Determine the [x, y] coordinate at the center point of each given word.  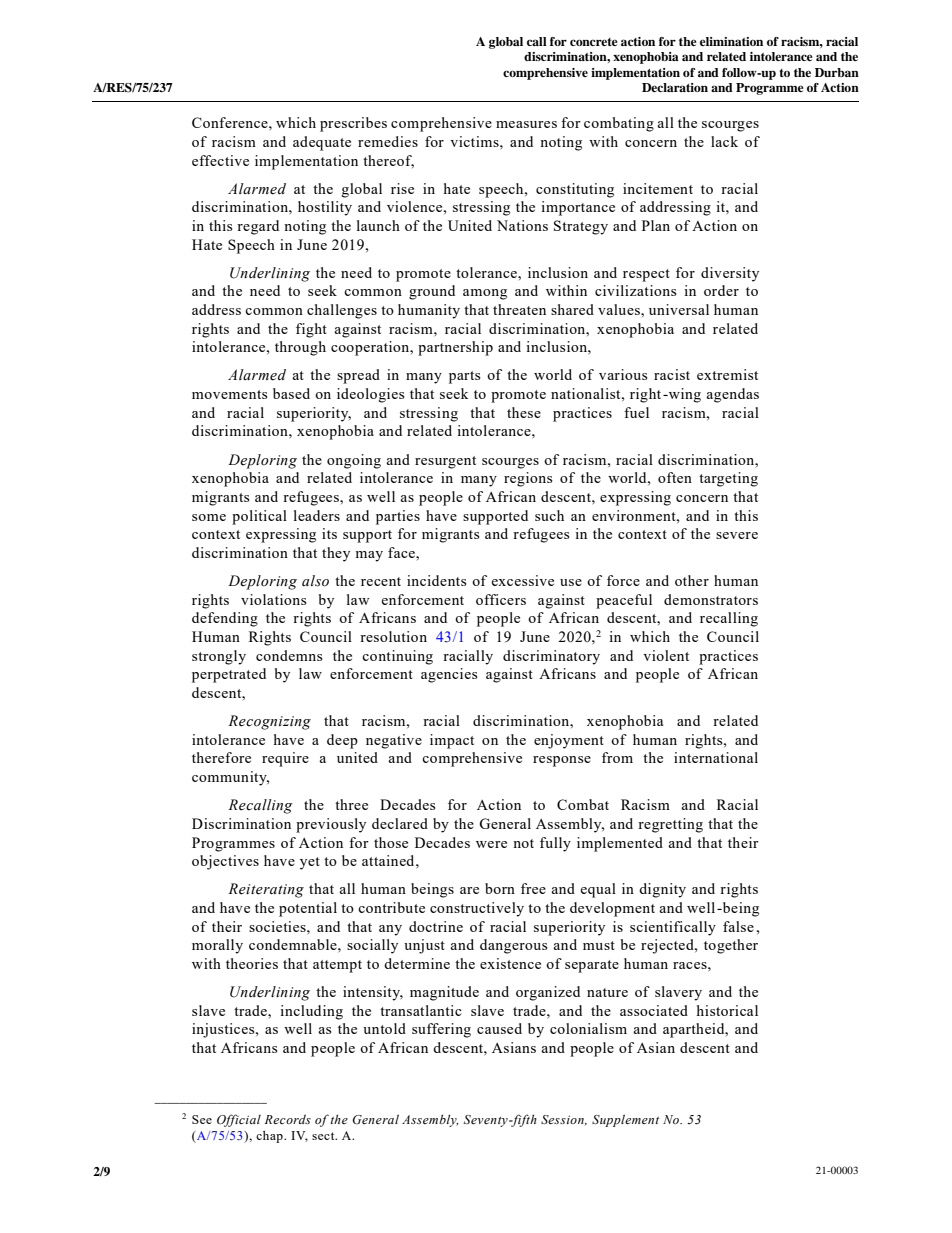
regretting [670, 825]
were [491, 844]
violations [273, 599]
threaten [519, 309]
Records [288, 1119]
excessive [522, 580]
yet [310, 863]
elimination [731, 41]
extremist [727, 374]
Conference [231, 122]
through [300, 348]
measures [526, 124]
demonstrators [711, 599]
